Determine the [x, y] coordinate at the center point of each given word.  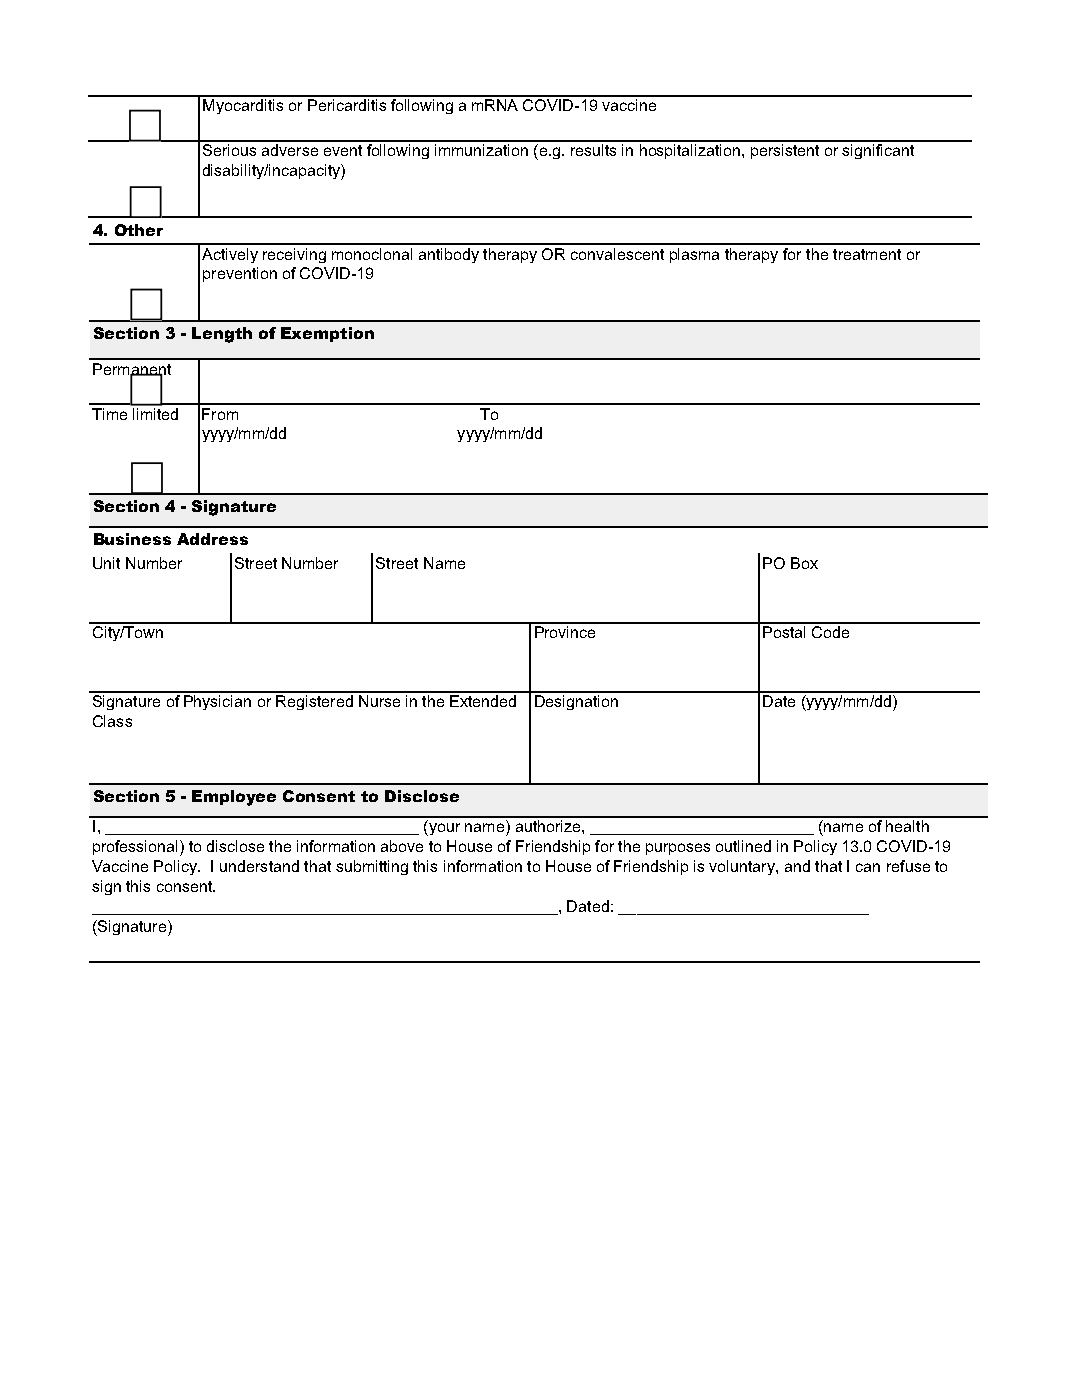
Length [222, 335]
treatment [867, 254]
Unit [106, 563]
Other [139, 230]
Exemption [327, 334]
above [402, 846]
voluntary [743, 867]
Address [212, 539]
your [443, 829]
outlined [743, 846]
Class [112, 721]
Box [804, 563]
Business [132, 539]
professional [135, 847]
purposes [678, 849]
